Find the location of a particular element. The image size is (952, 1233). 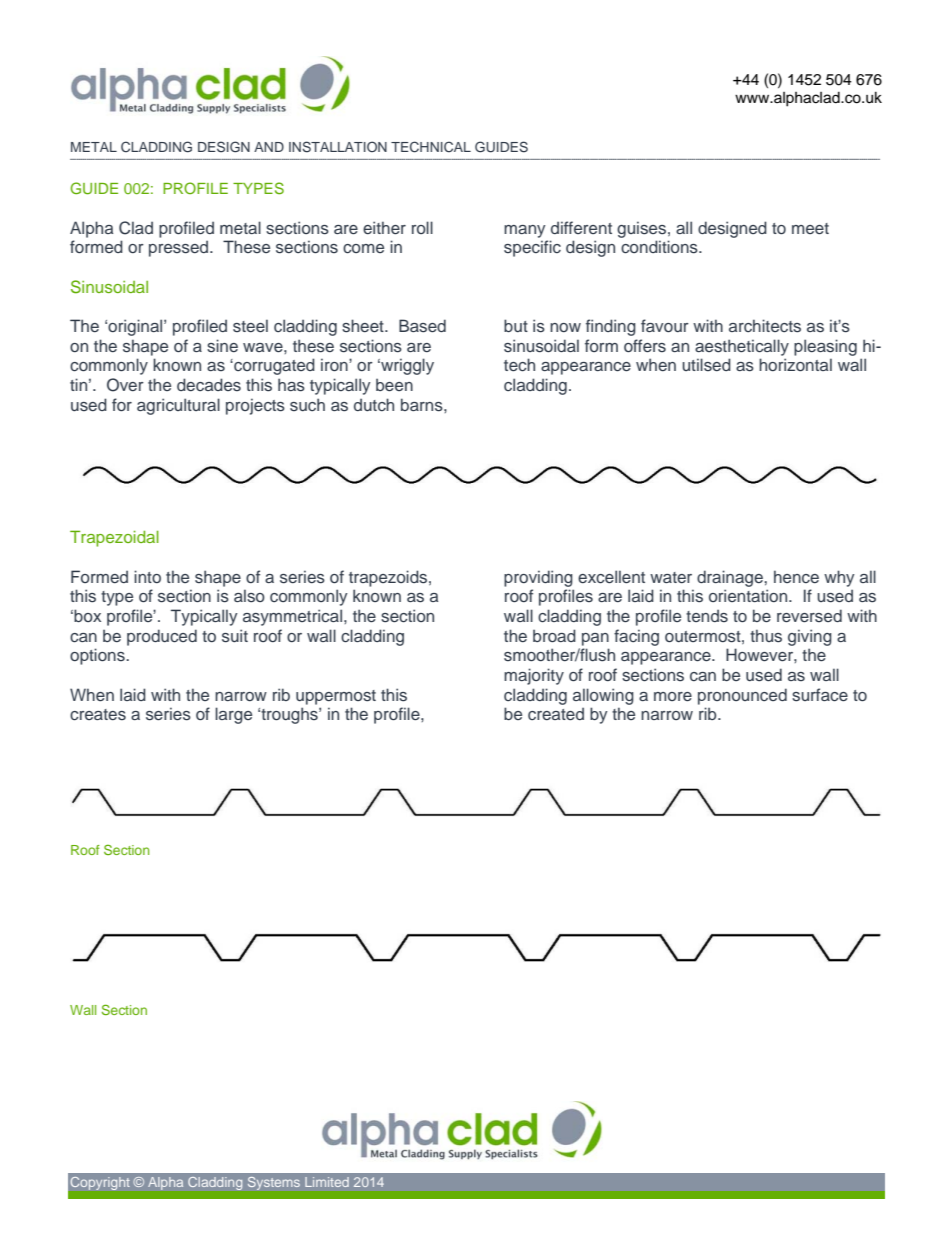

been is located at coordinates (394, 385).
